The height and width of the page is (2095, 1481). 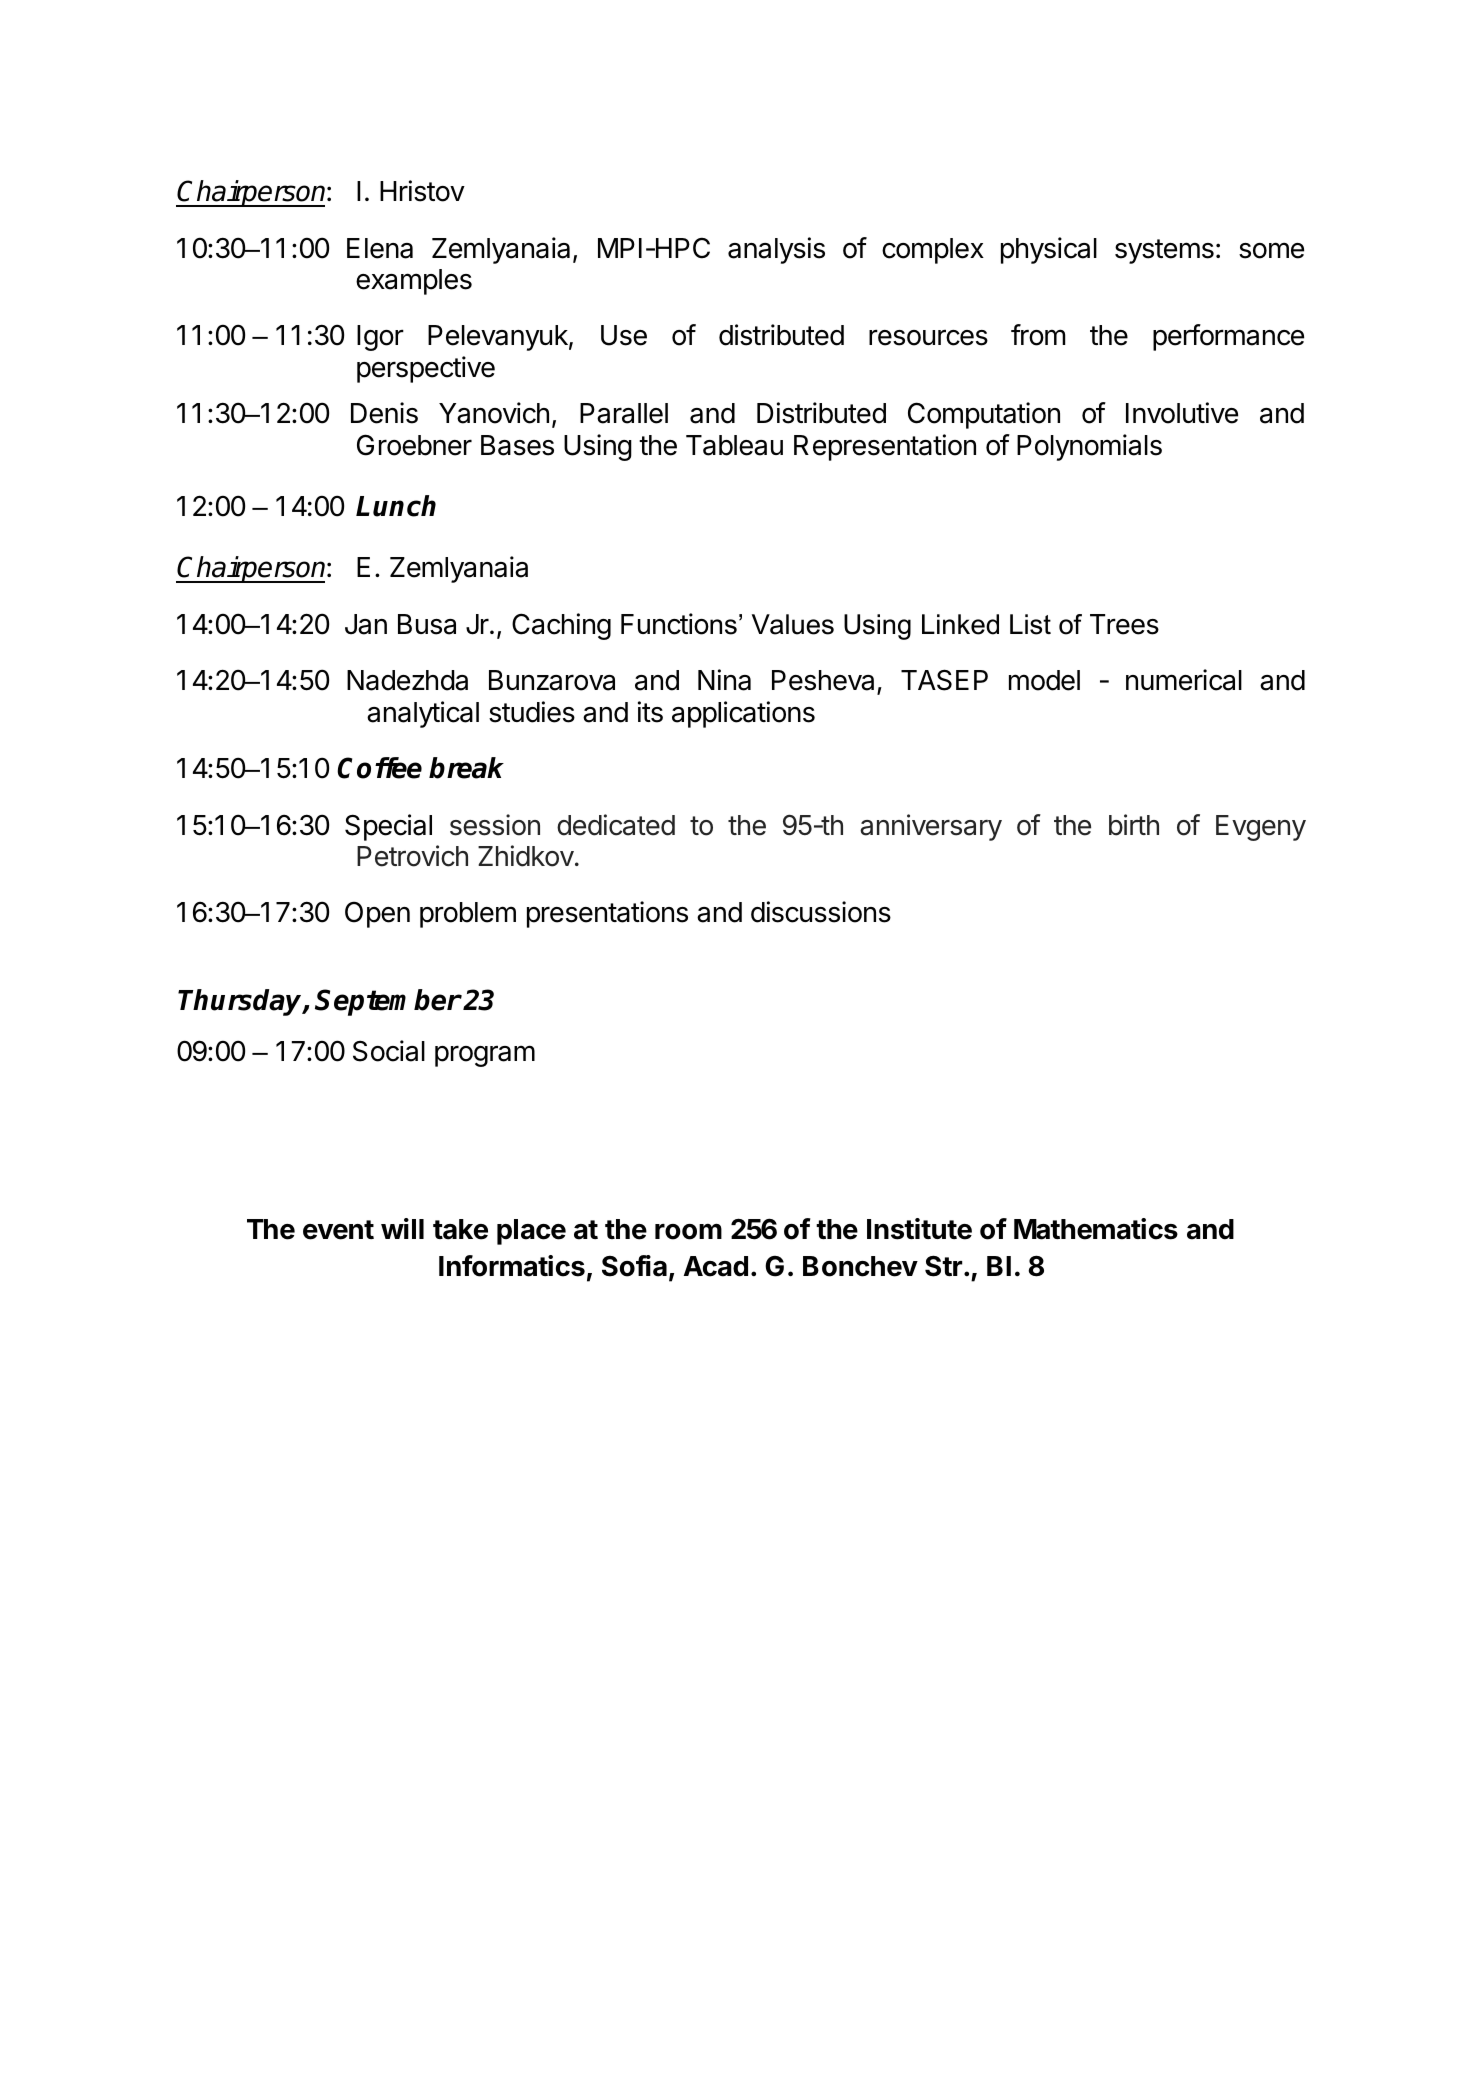 What do you see at coordinates (776, 250) in the page?
I see `analysis` at bounding box center [776, 250].
